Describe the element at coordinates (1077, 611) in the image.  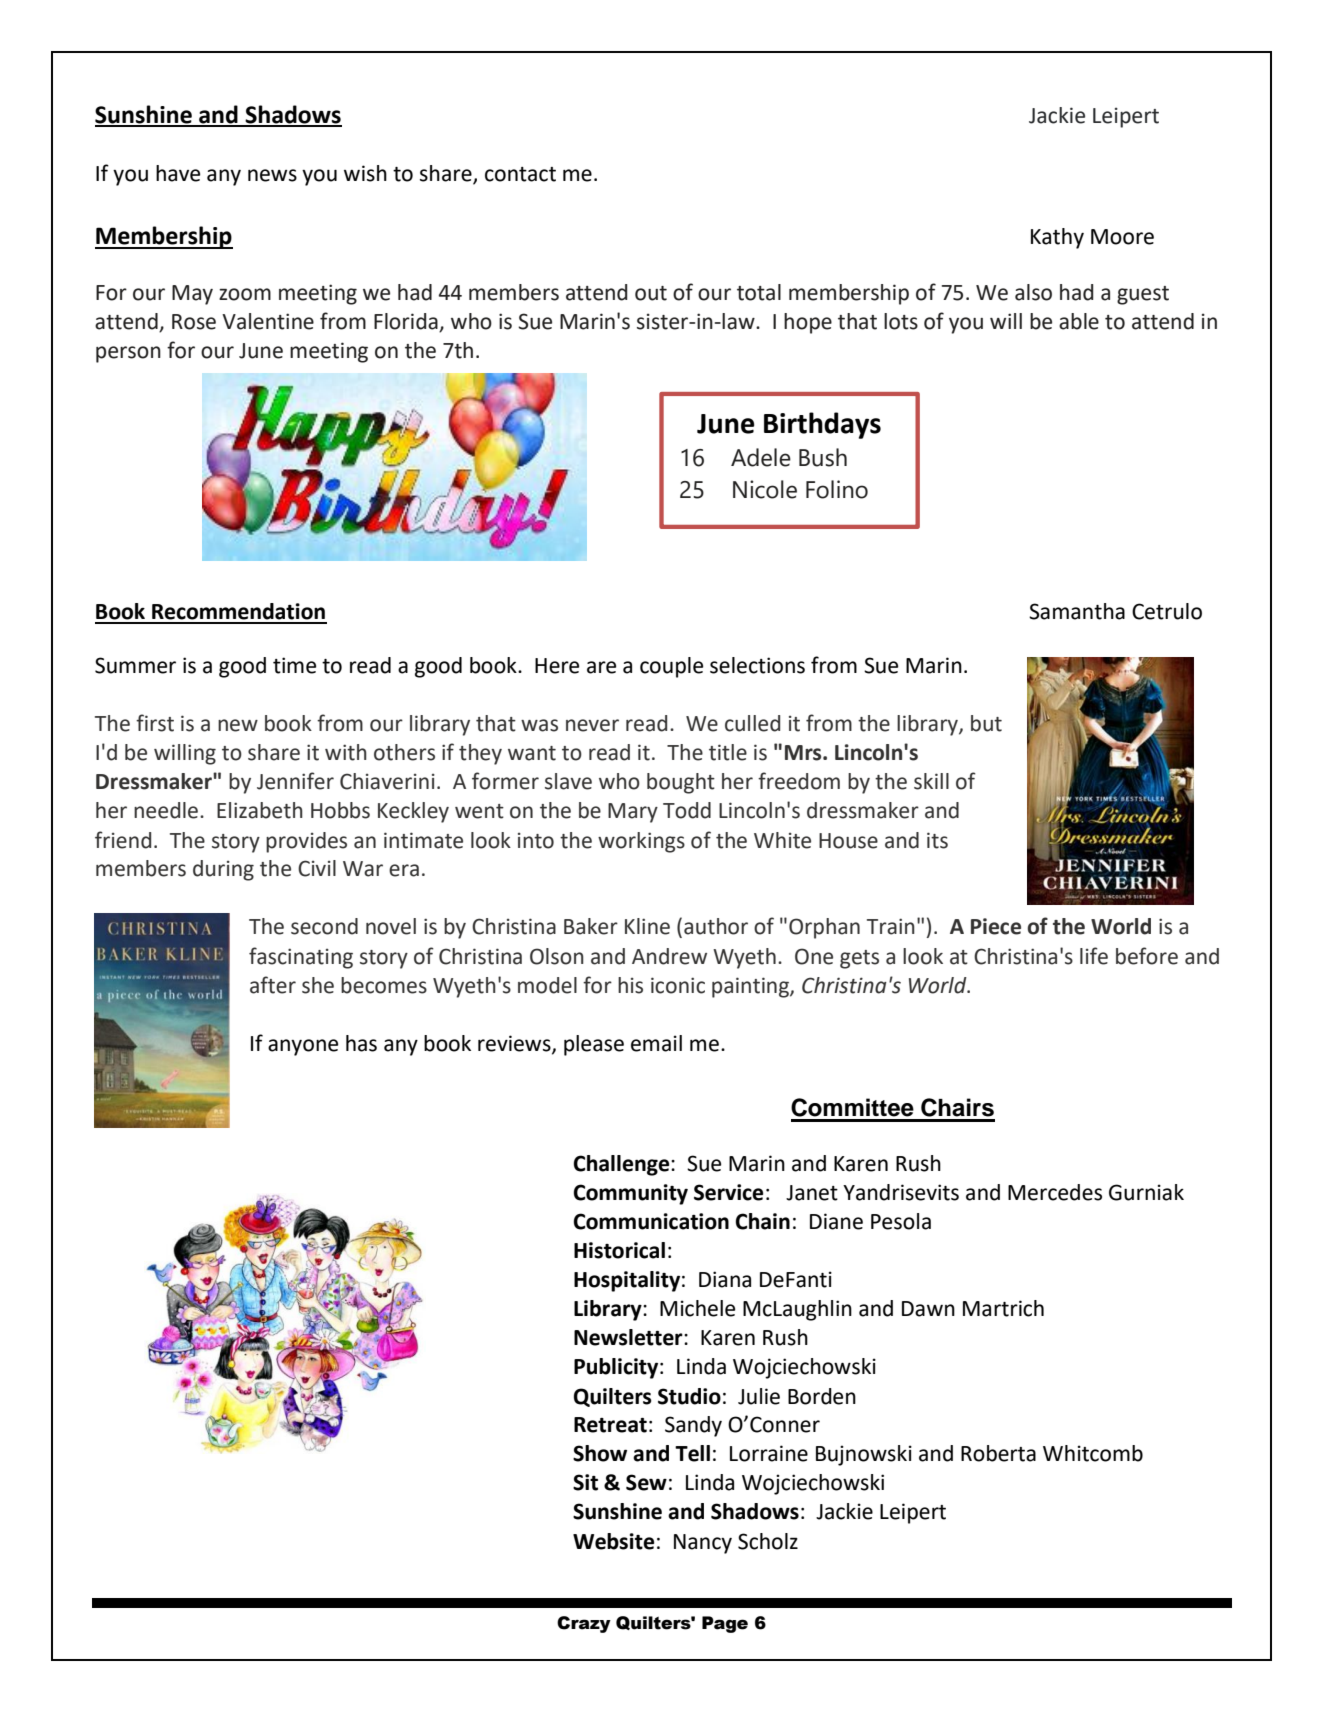
I see `Samantha` at that location.
